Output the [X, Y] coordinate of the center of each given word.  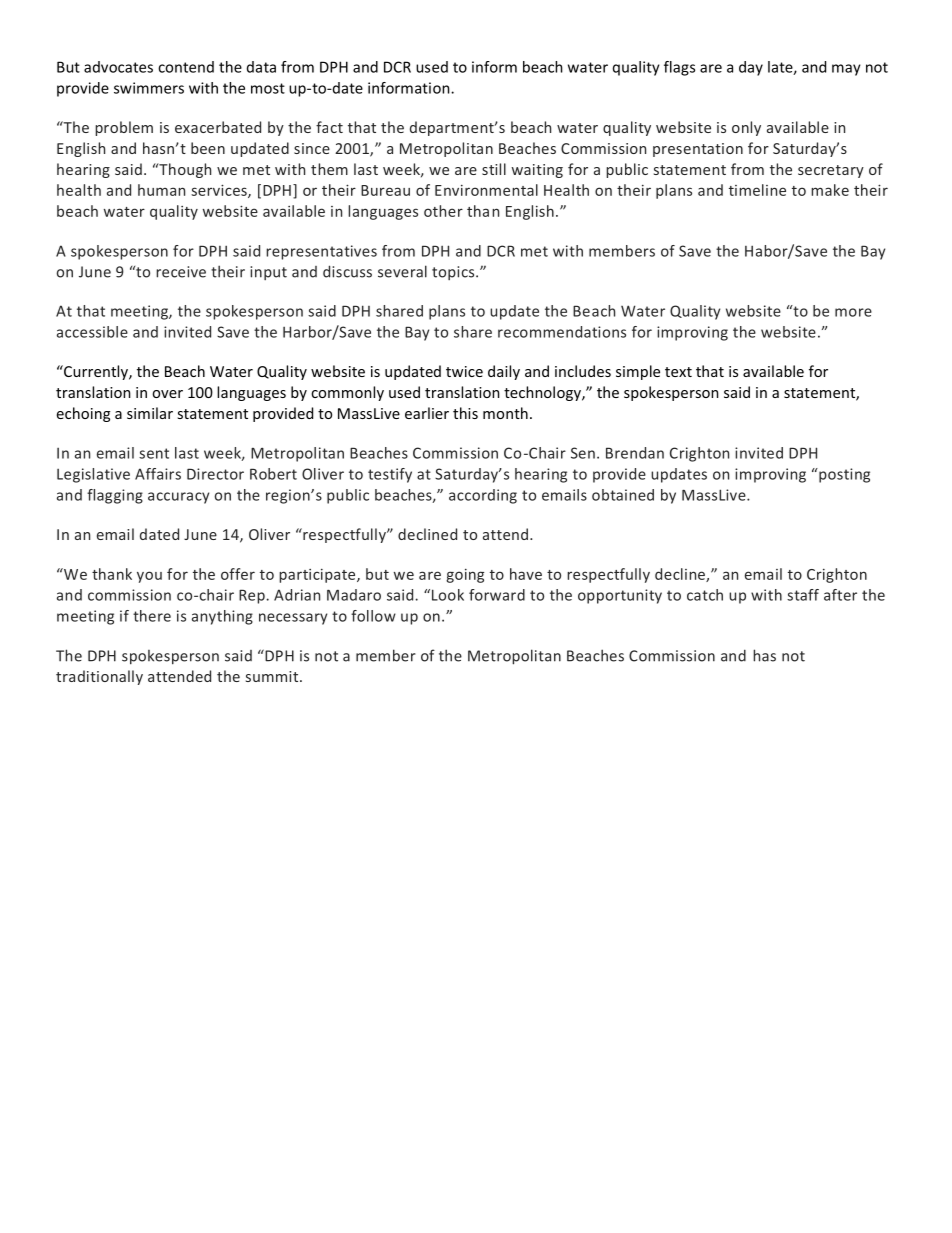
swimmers [149, 88]
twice [464, 371]
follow [373, 616]
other [443, 211]
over [167, 394]
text [678, 372]
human [161, 190]
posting [843, 475]
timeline [757, 190]
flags [679, 68]
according [483, 496]
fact [329, 127]
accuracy [178, 498]
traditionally [99, 677]
